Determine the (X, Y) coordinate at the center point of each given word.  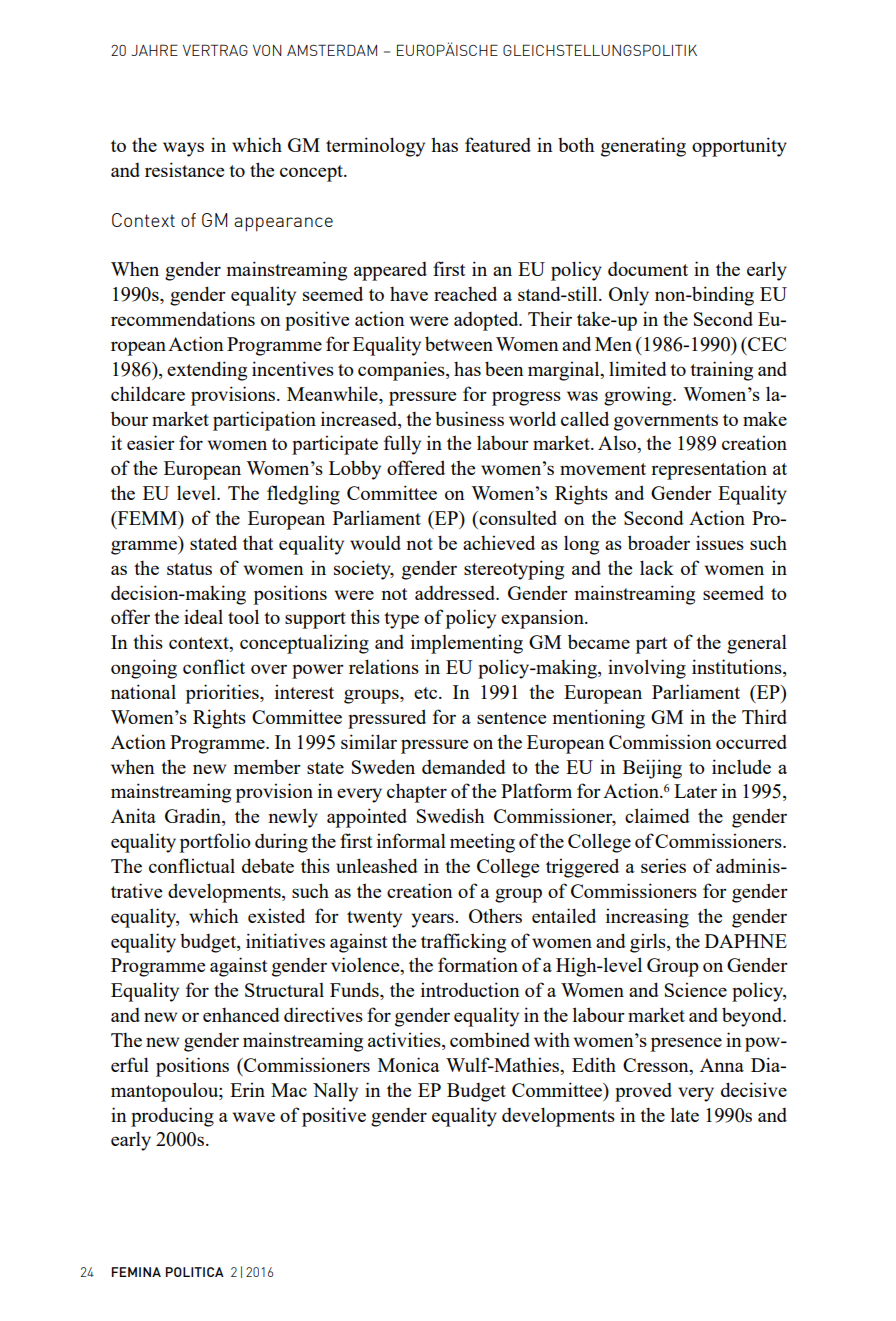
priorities (223, 694)
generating (643, 147)
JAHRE (154, 50)
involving (647, 669)
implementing (467, 644)
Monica (409, 1064)
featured (498, 144)
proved (643, 1092)
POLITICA (195, 1272)
